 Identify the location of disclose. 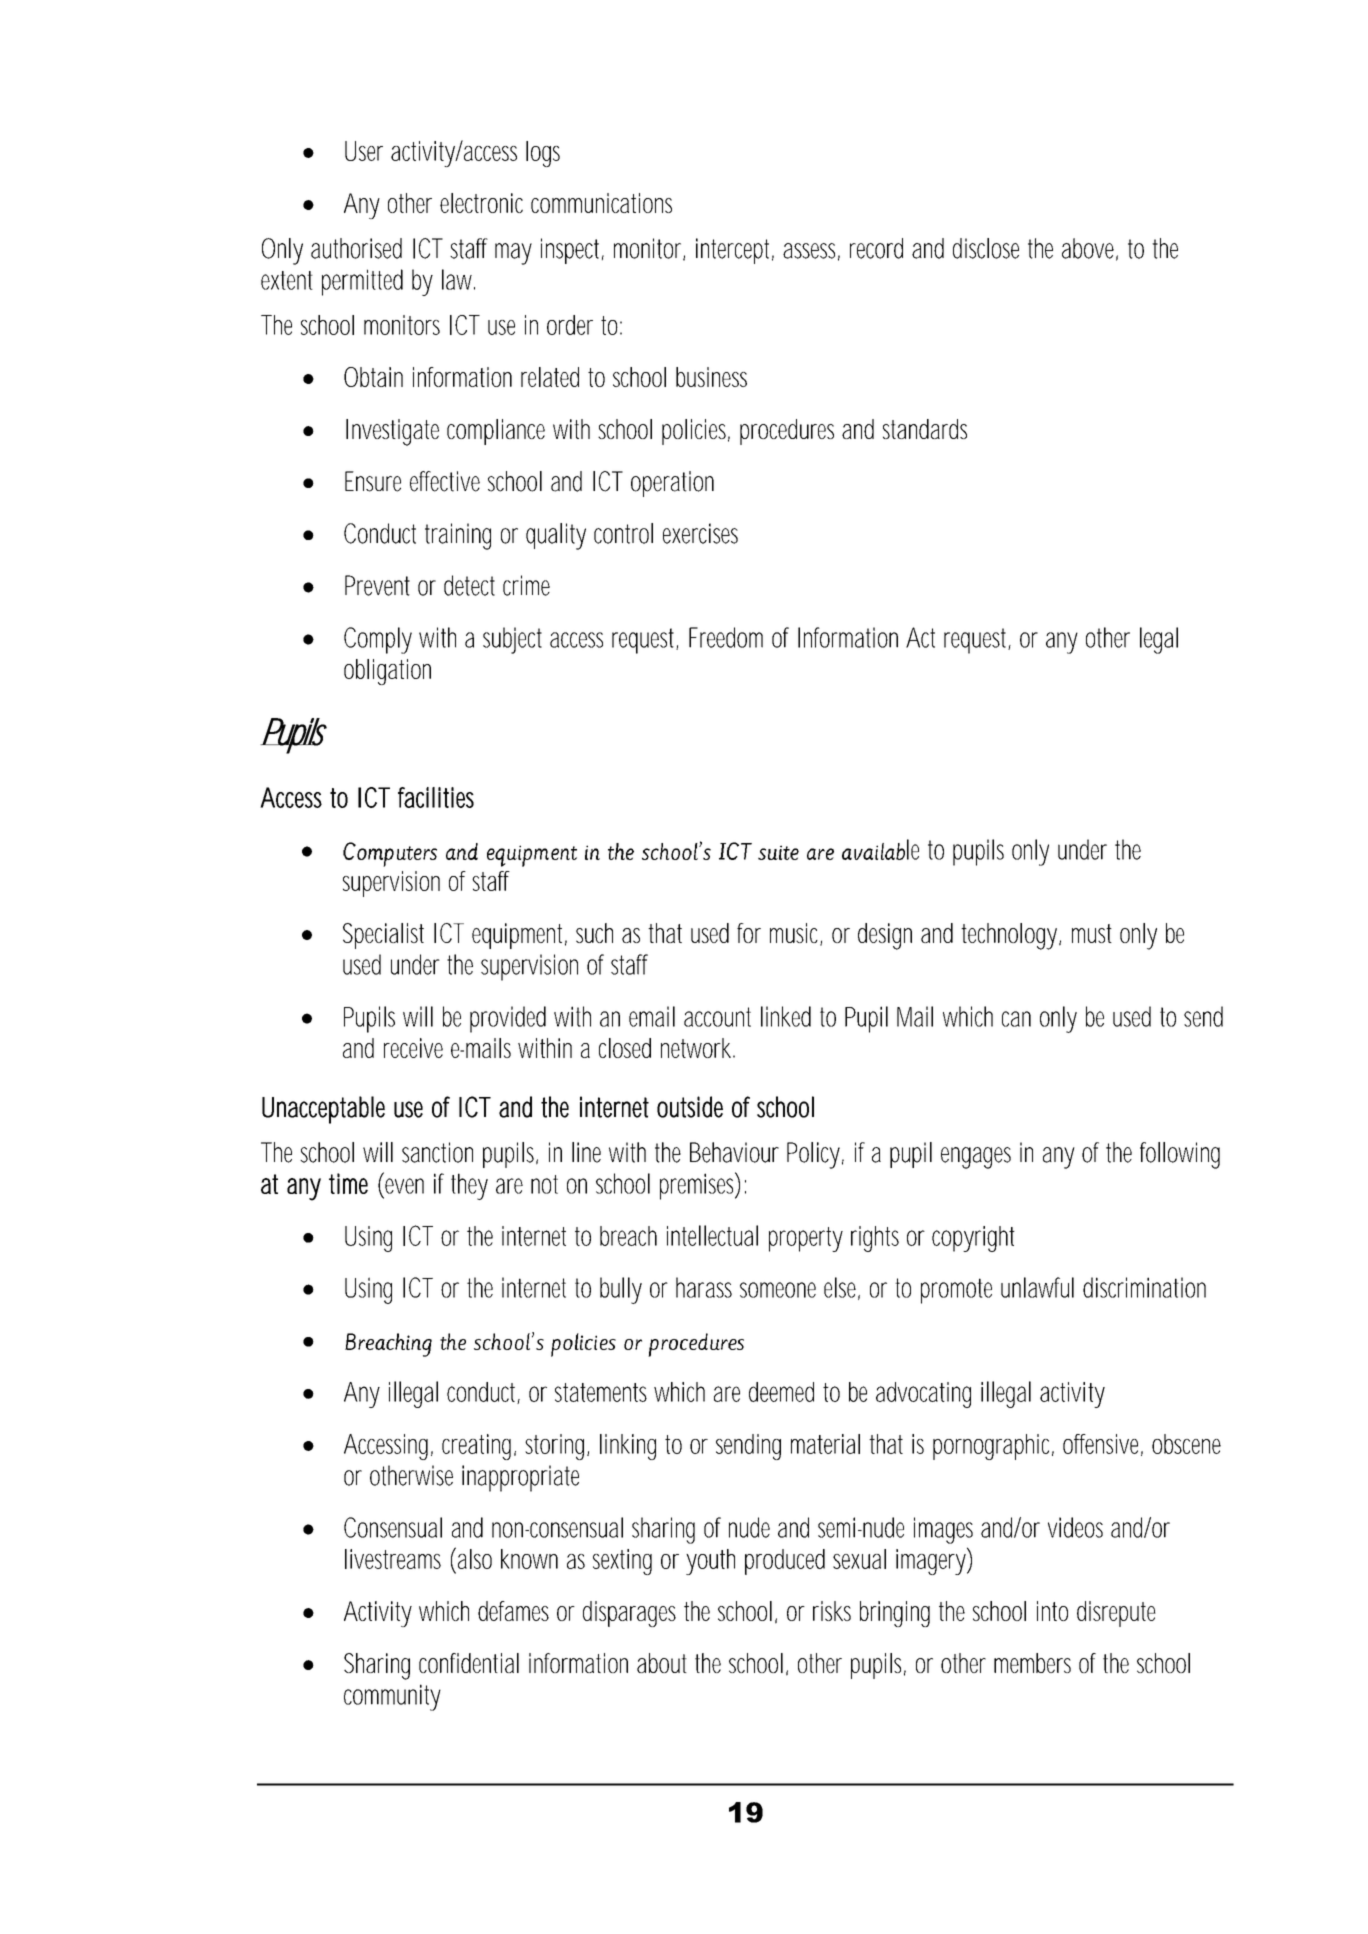
(986, 248).
